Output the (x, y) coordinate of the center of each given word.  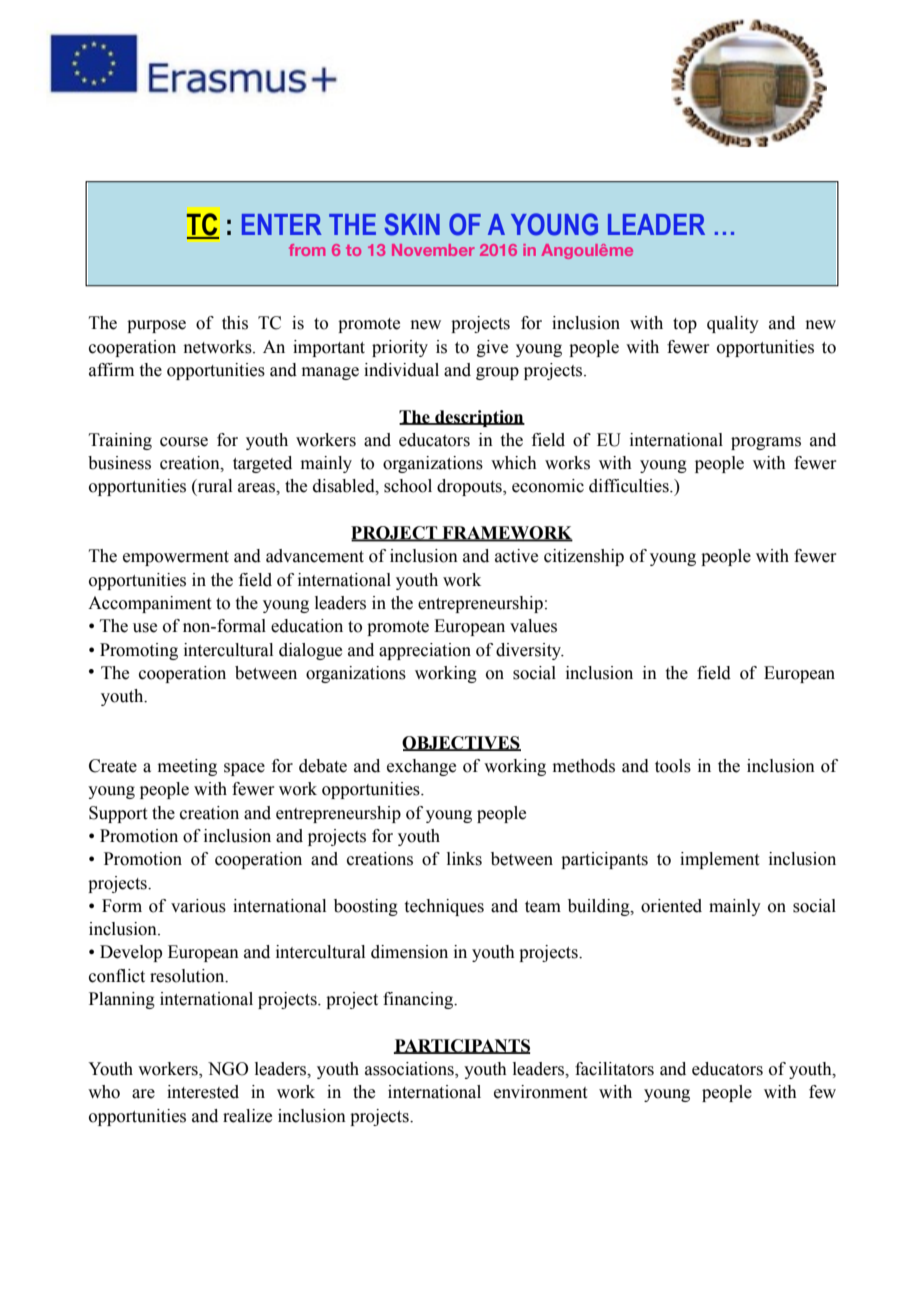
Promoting (139, 651)
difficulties (630, 486)
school (408, 486)
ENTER (282, 224)
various (198, 906)
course (184, 442)
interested (203, 1092)
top (685, 325)
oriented (671, 906)
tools (673, 766)
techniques (444, 907)
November (433, 250)
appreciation (425, 651)
